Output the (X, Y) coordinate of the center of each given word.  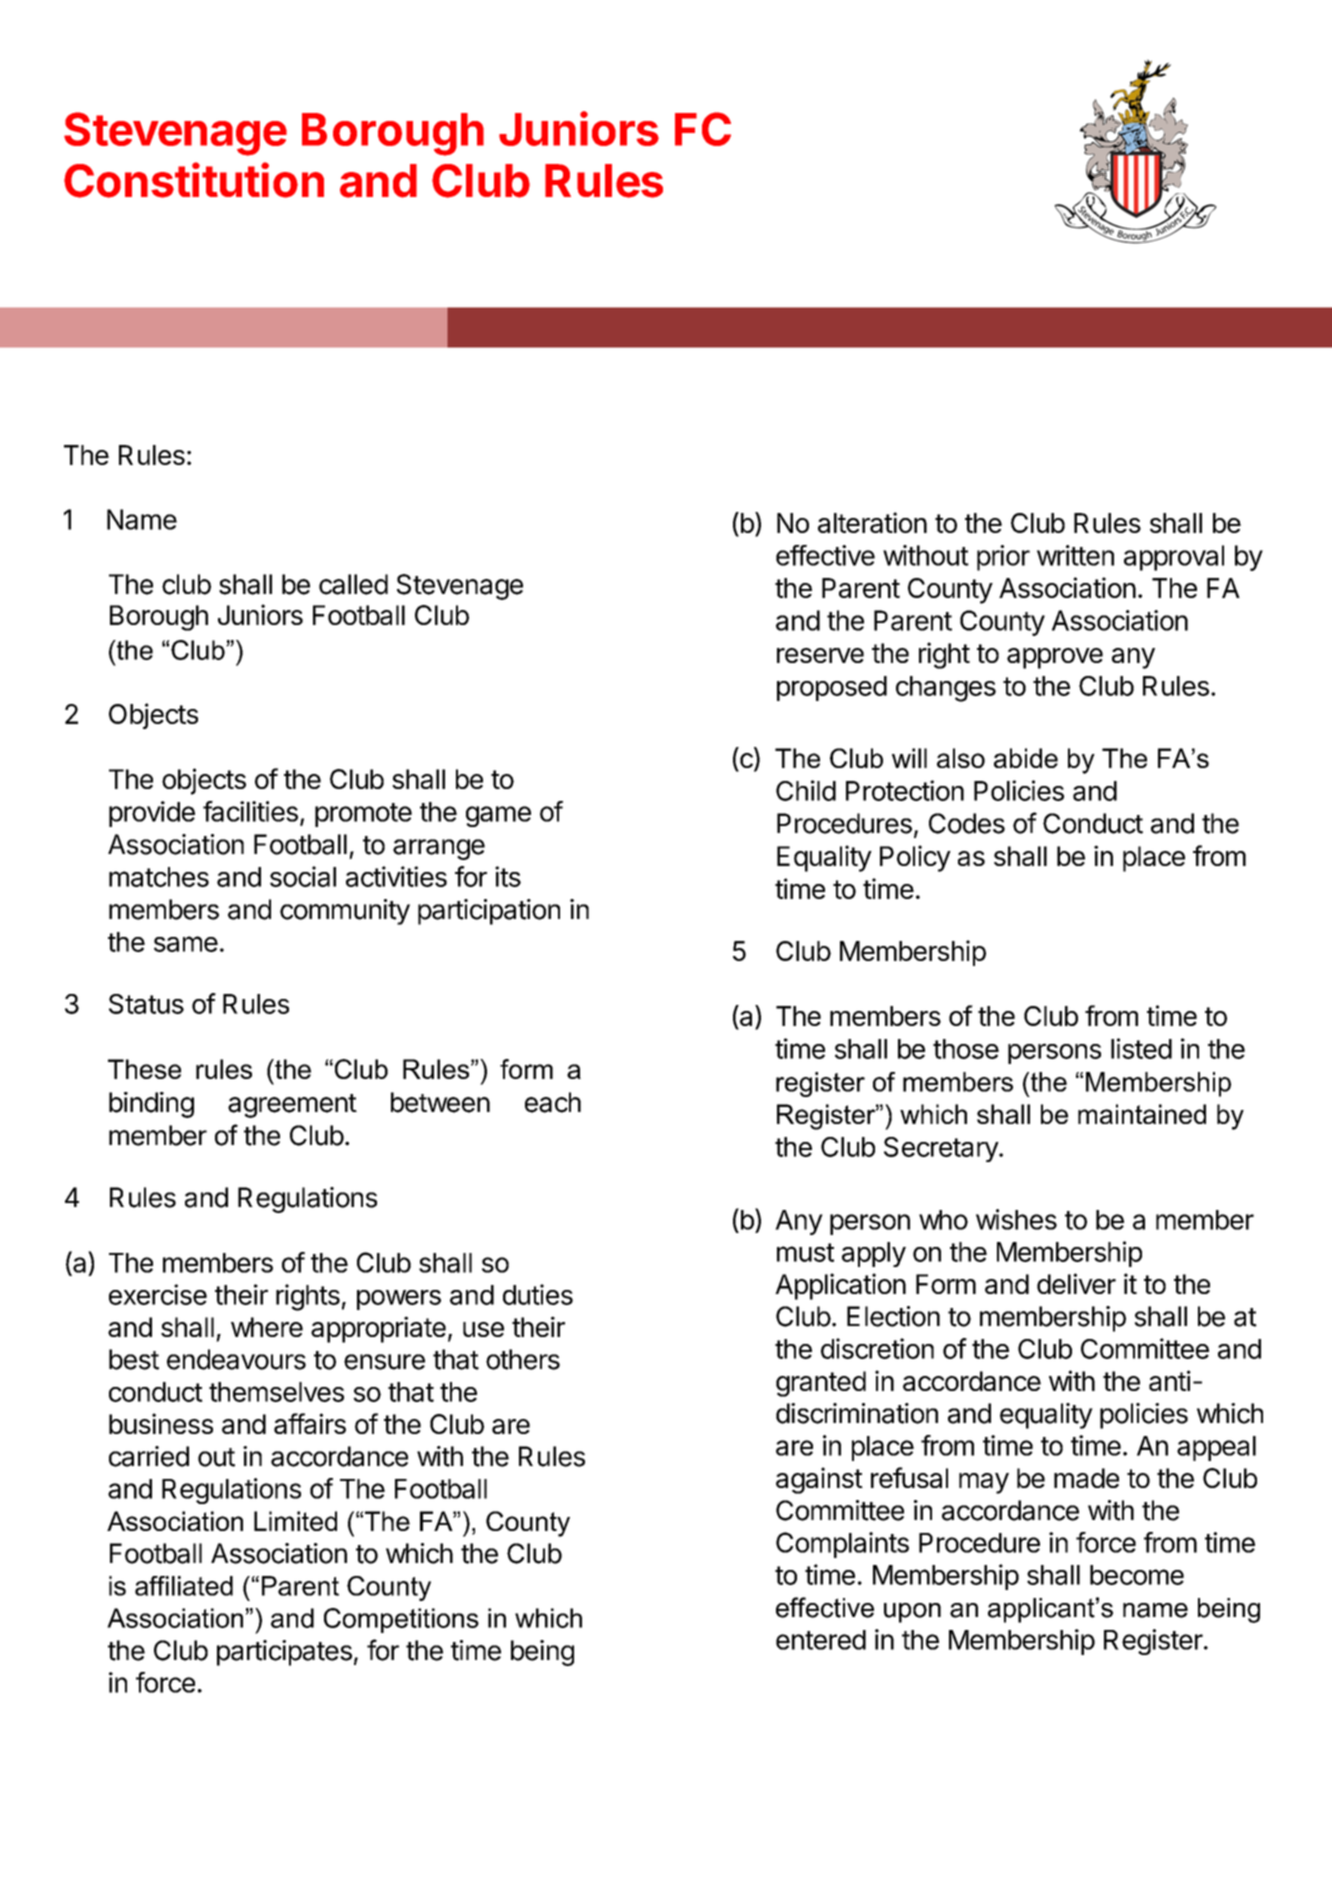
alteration (872, 522)
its (508, 876)
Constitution (194, 180)
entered (821, 1640)
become (1137, 1575)
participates (284, 1653)
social (303, 876)
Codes (967, 823)
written (1075, 555)
